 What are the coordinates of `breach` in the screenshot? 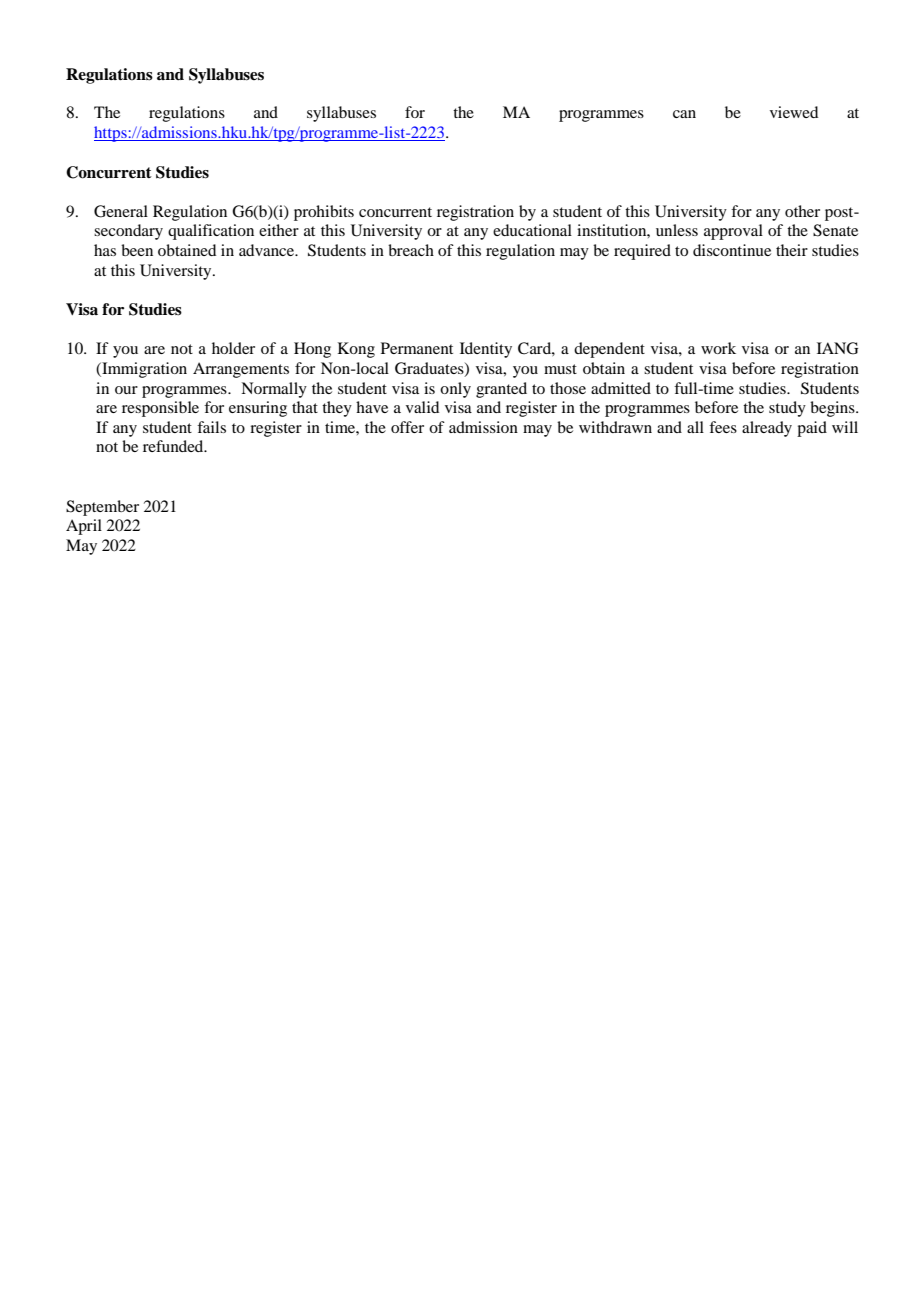 It's located at (411, 250).
